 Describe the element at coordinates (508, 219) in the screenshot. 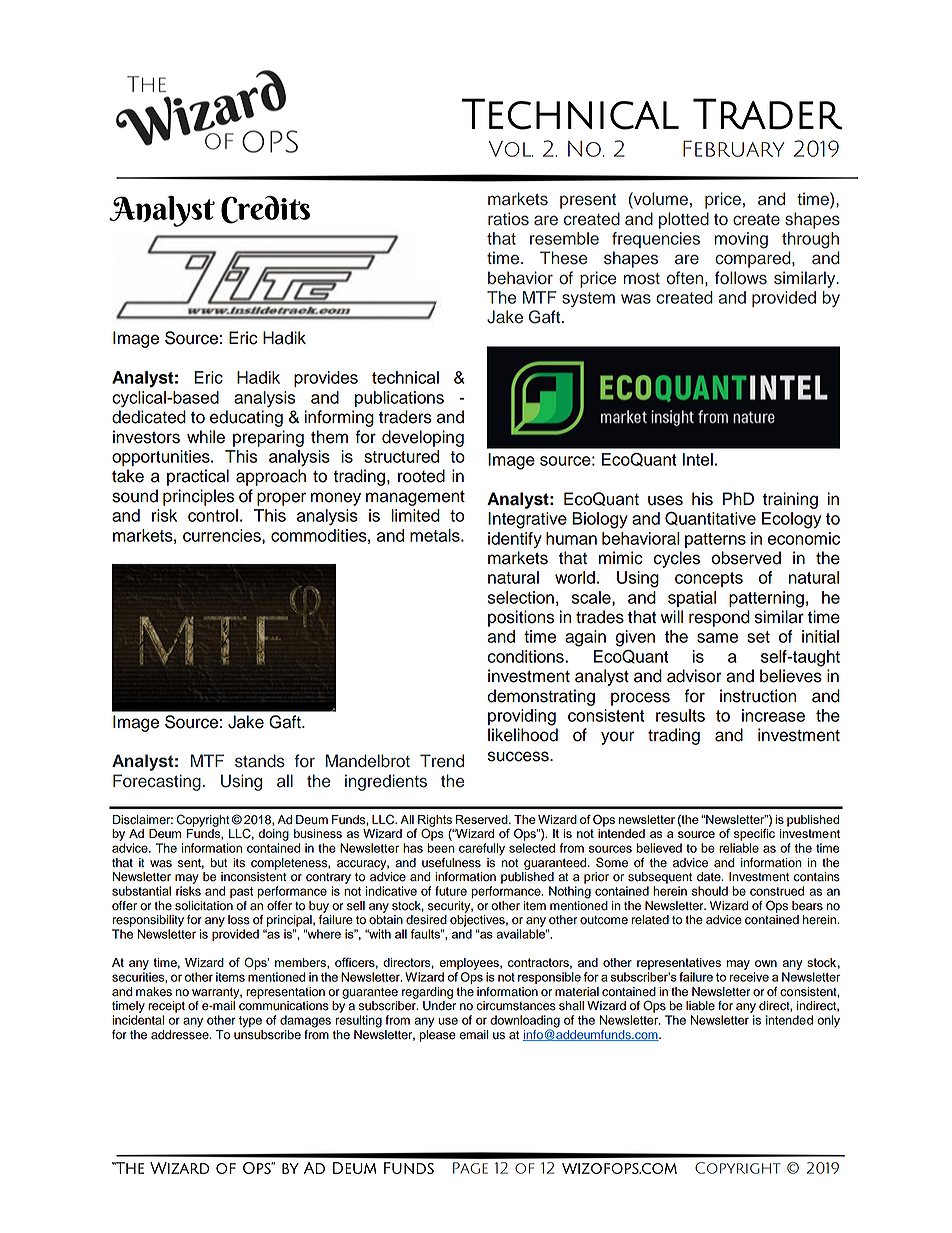

I see `ratios` at that location.
